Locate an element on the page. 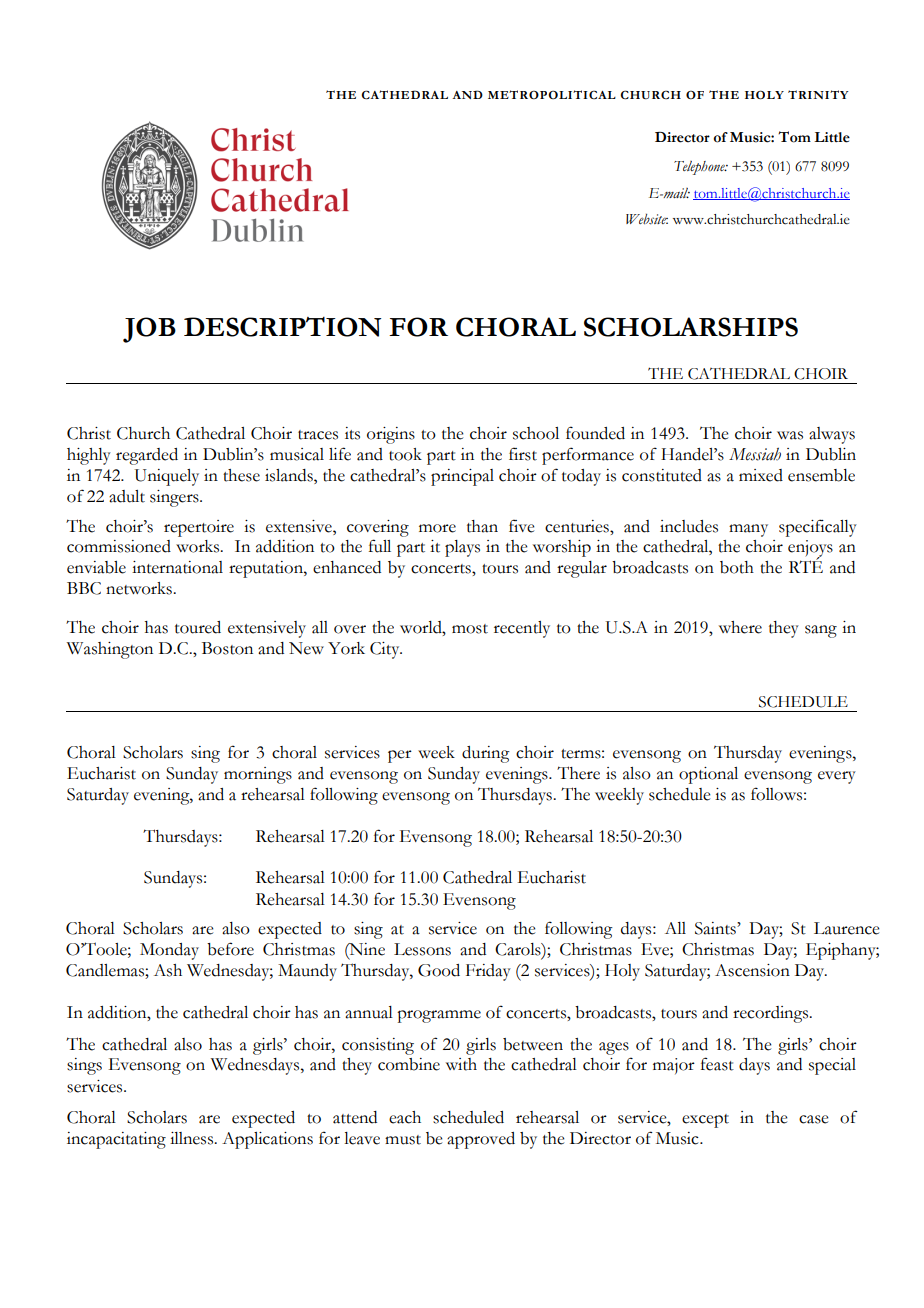 This page has width=924, height=1308. illness is located at coordinates (193, 1138).
